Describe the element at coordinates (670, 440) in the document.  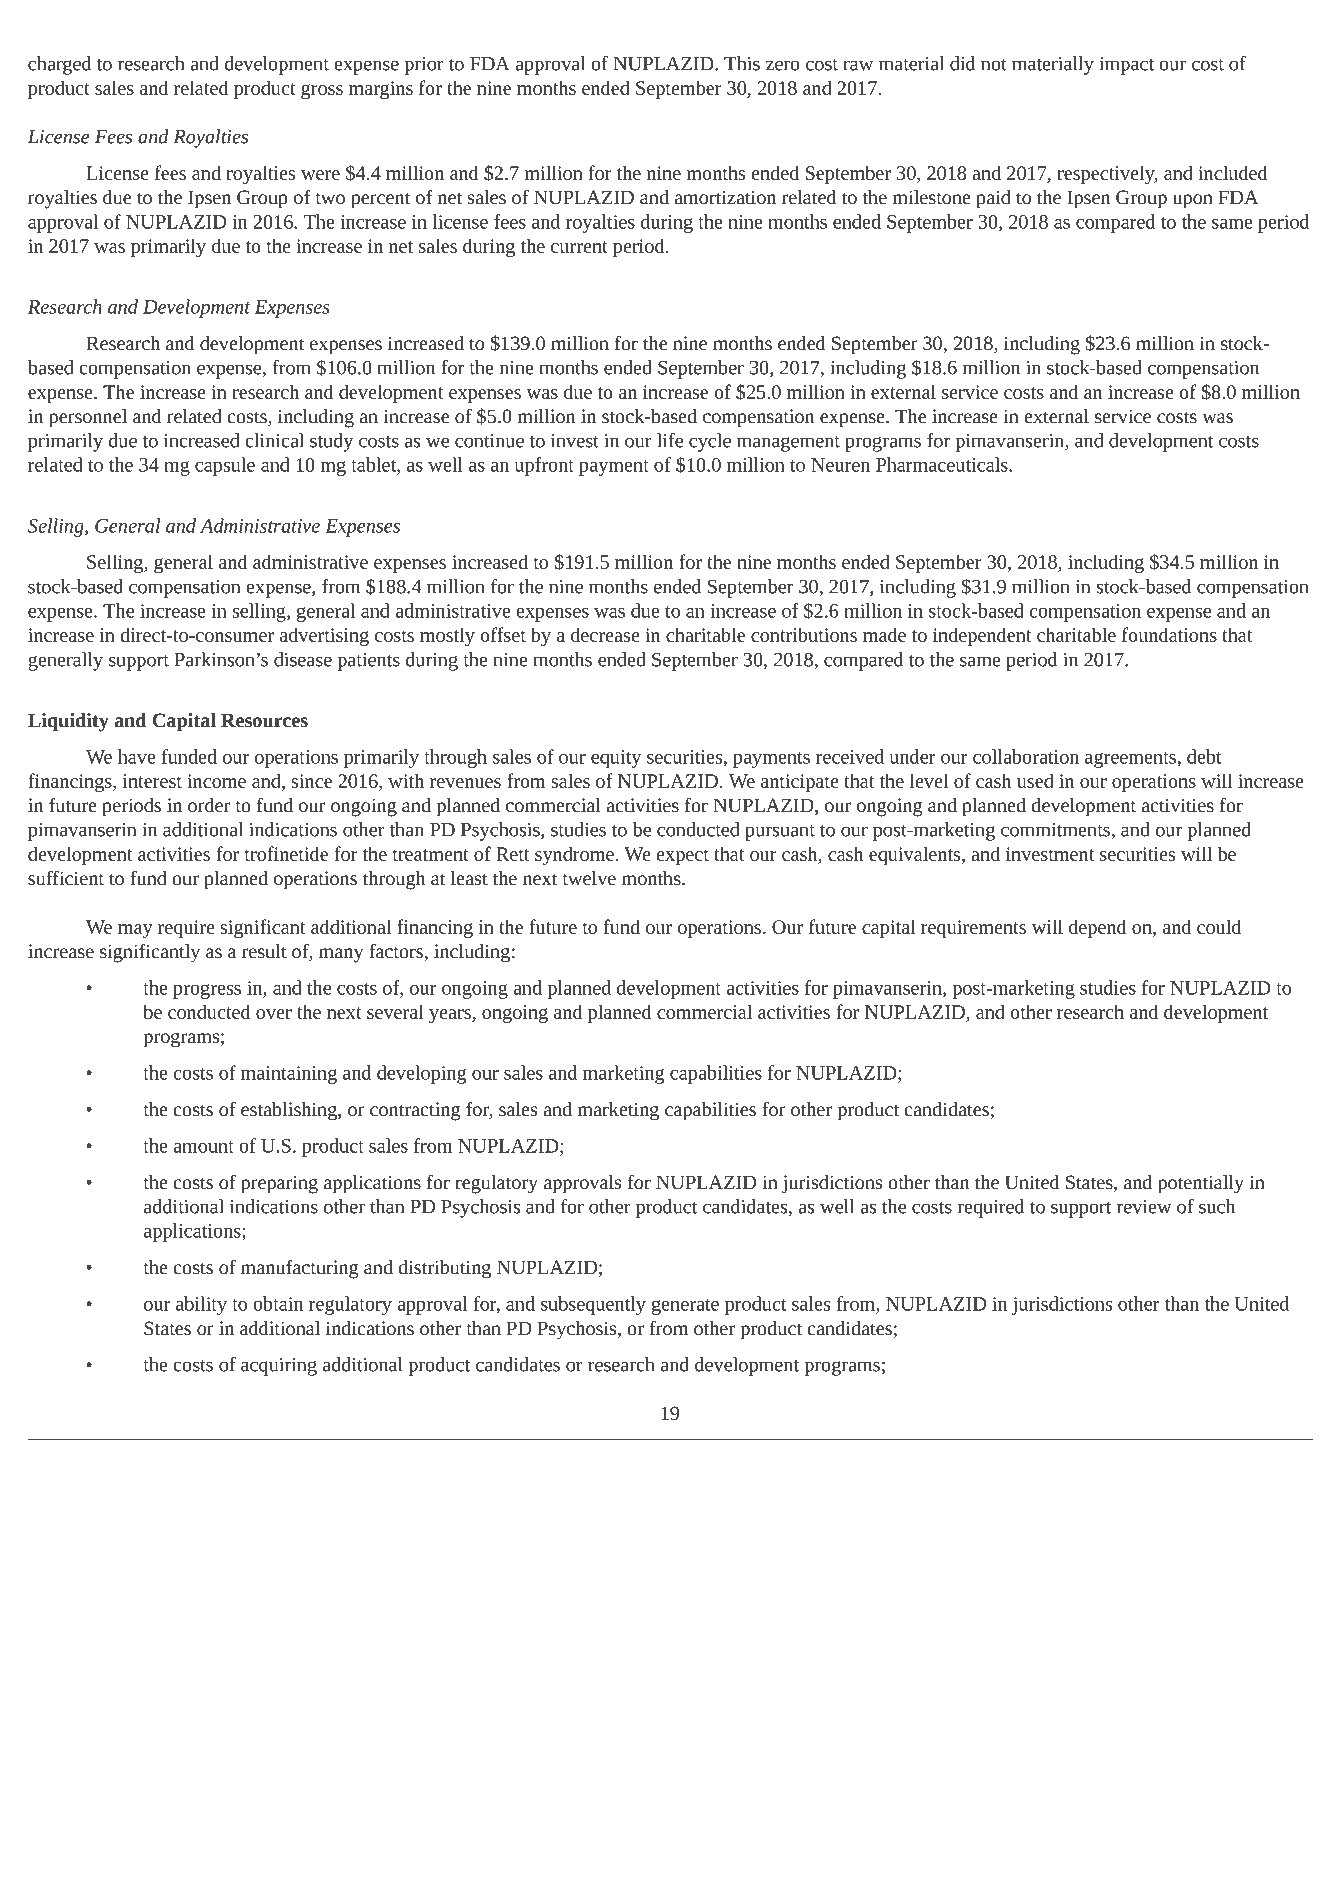
I see `life` at that location.
